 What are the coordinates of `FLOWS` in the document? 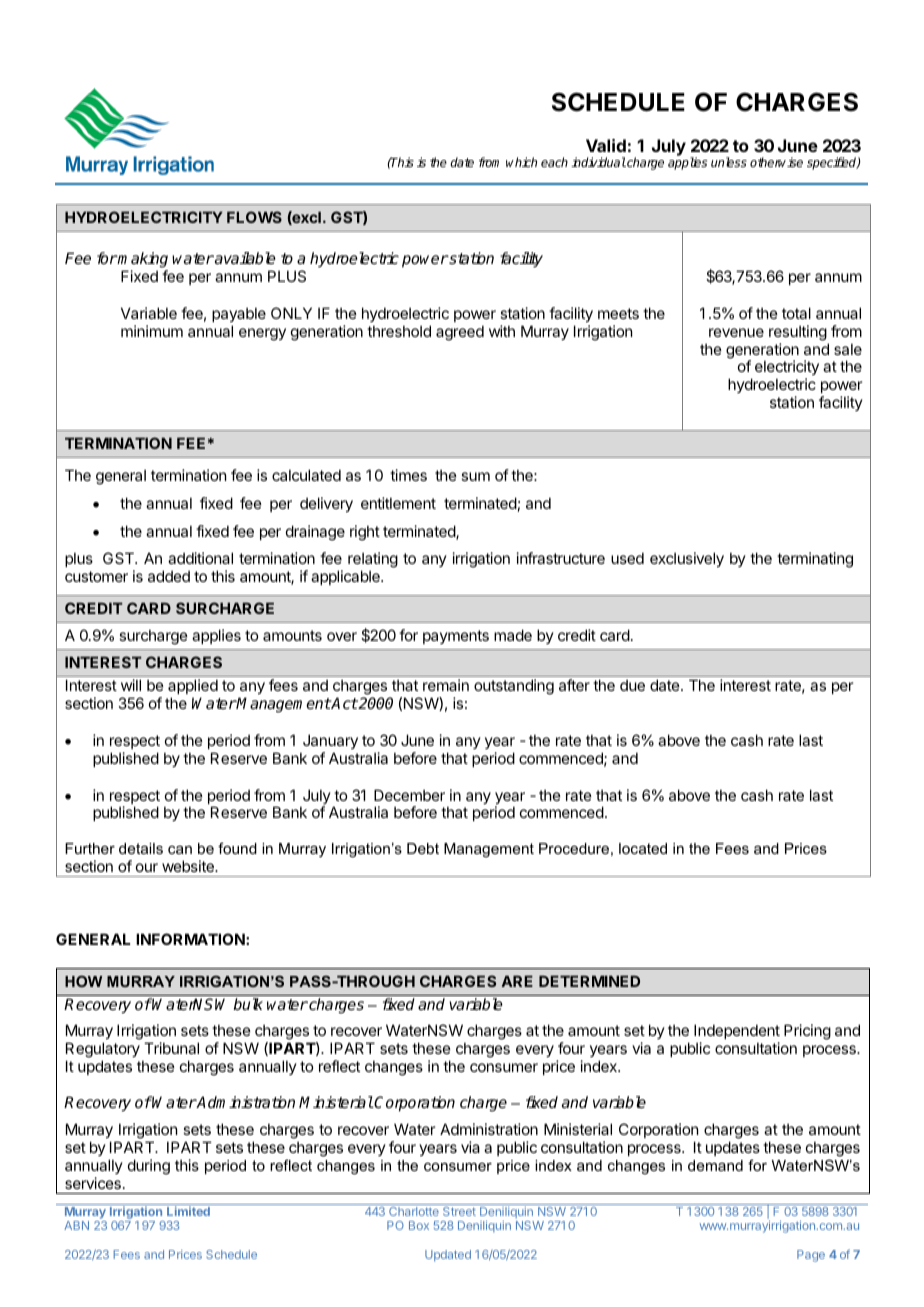 It's located at (254, 217).
